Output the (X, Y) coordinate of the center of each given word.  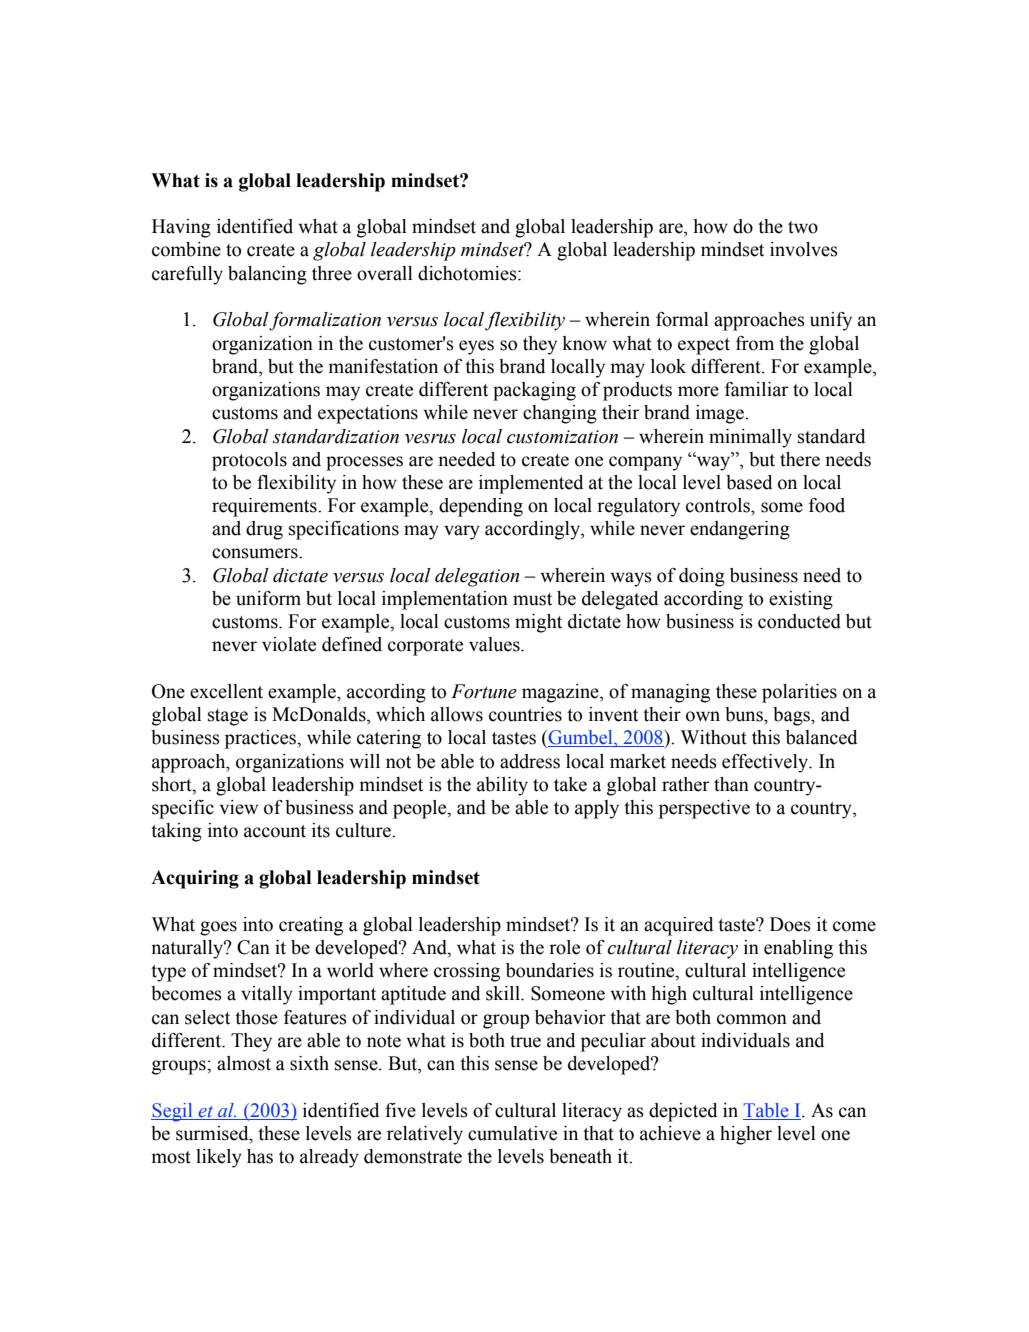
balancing (267, 275)
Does (790, 924)
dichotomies (468, 273)
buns (745, 714)
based (749, 482)
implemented (531, 484)
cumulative (512, 1133)
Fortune (484, 691)
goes (218, 928)
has (260, 1156)
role (564, 947)
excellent (226, 691)
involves (804, 249)
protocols (249, 461)
